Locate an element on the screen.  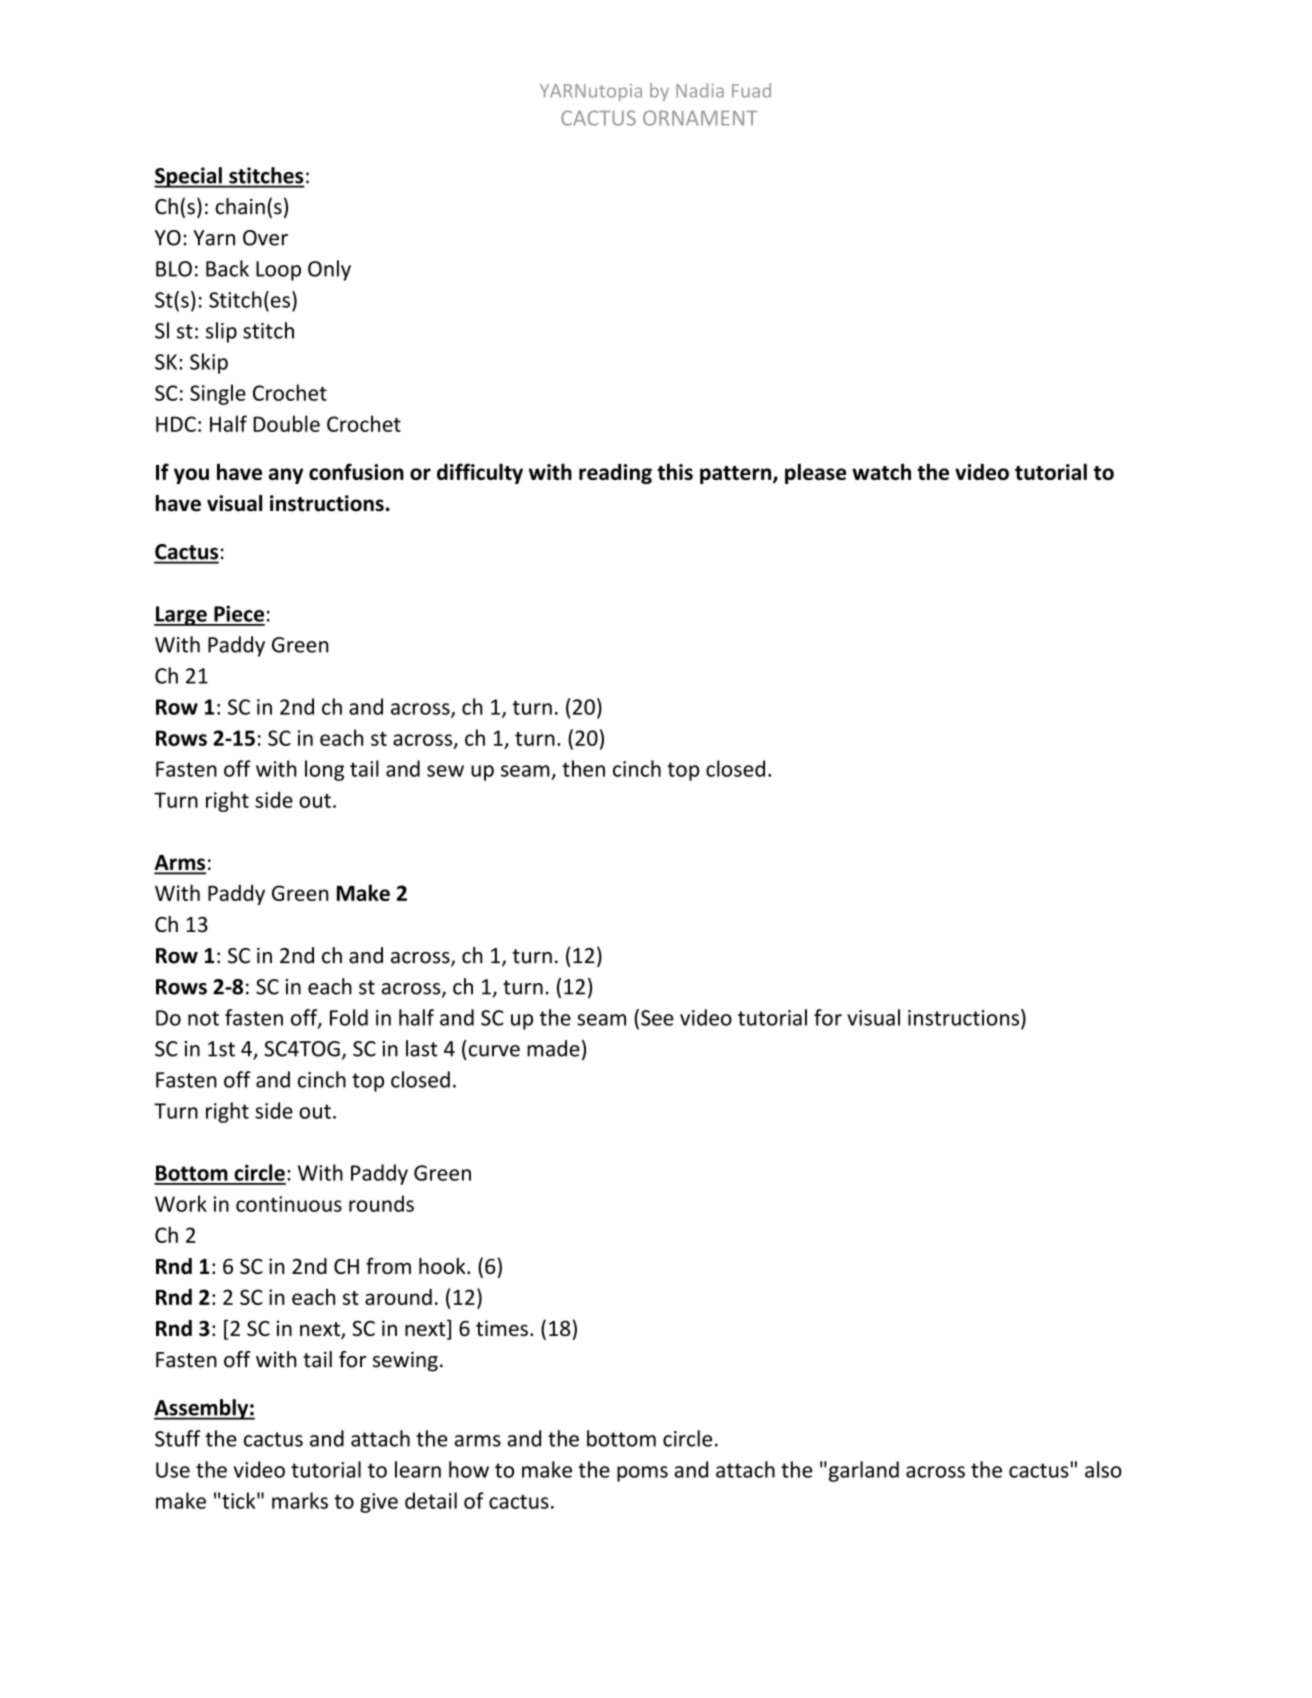
Special is located at coordinates (189, 177).
